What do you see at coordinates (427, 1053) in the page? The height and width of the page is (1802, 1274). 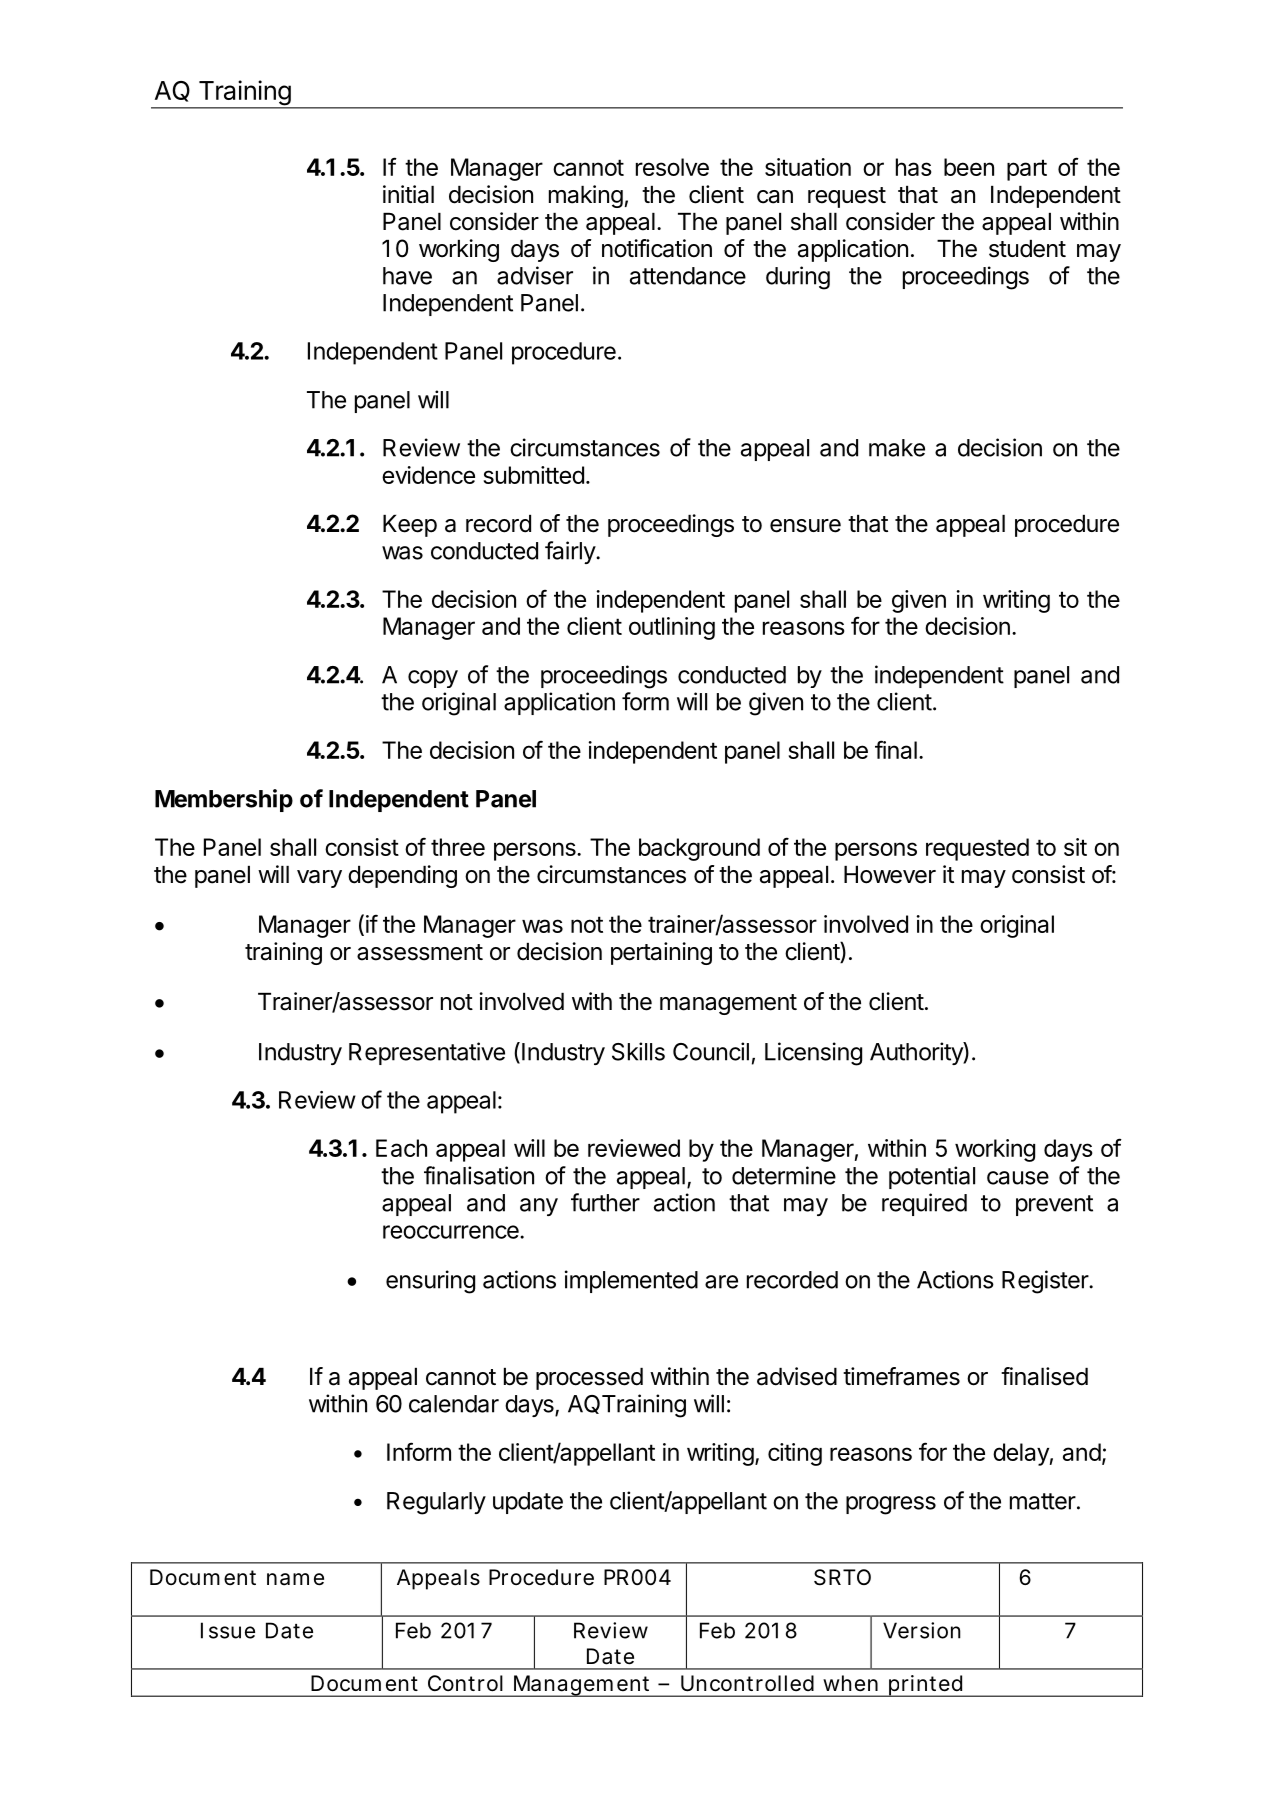 I see `Representative` at bounding box center [427, 1053].
